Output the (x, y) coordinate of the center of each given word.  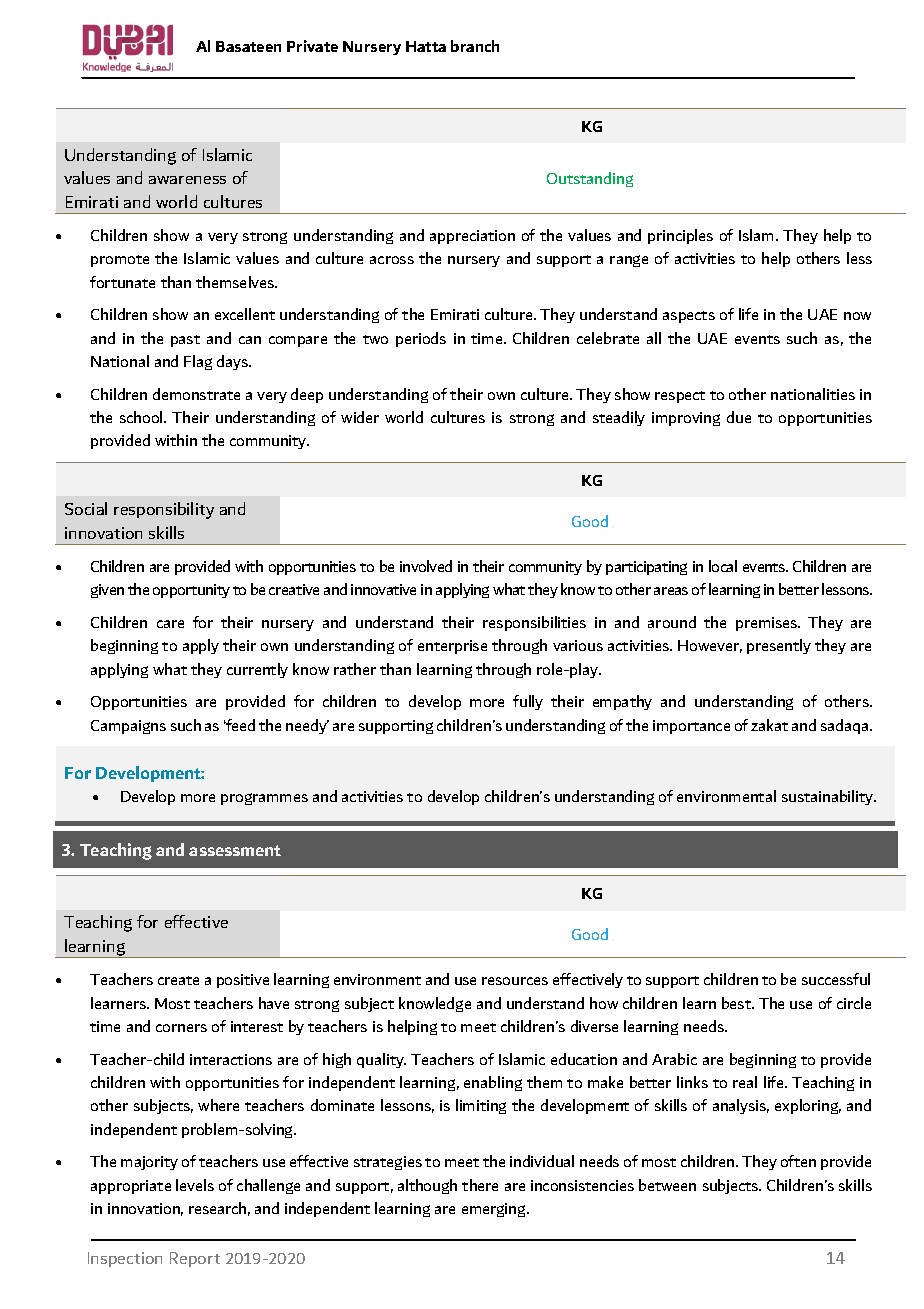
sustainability (829, 797)
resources (515, 981)
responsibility (164, 510)
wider (360, 417)
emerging (495, 1210)
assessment (235, 850)
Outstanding (590, 179)
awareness (187, 180)
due (739, 417)
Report (195, 1259)
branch (475, 46)
